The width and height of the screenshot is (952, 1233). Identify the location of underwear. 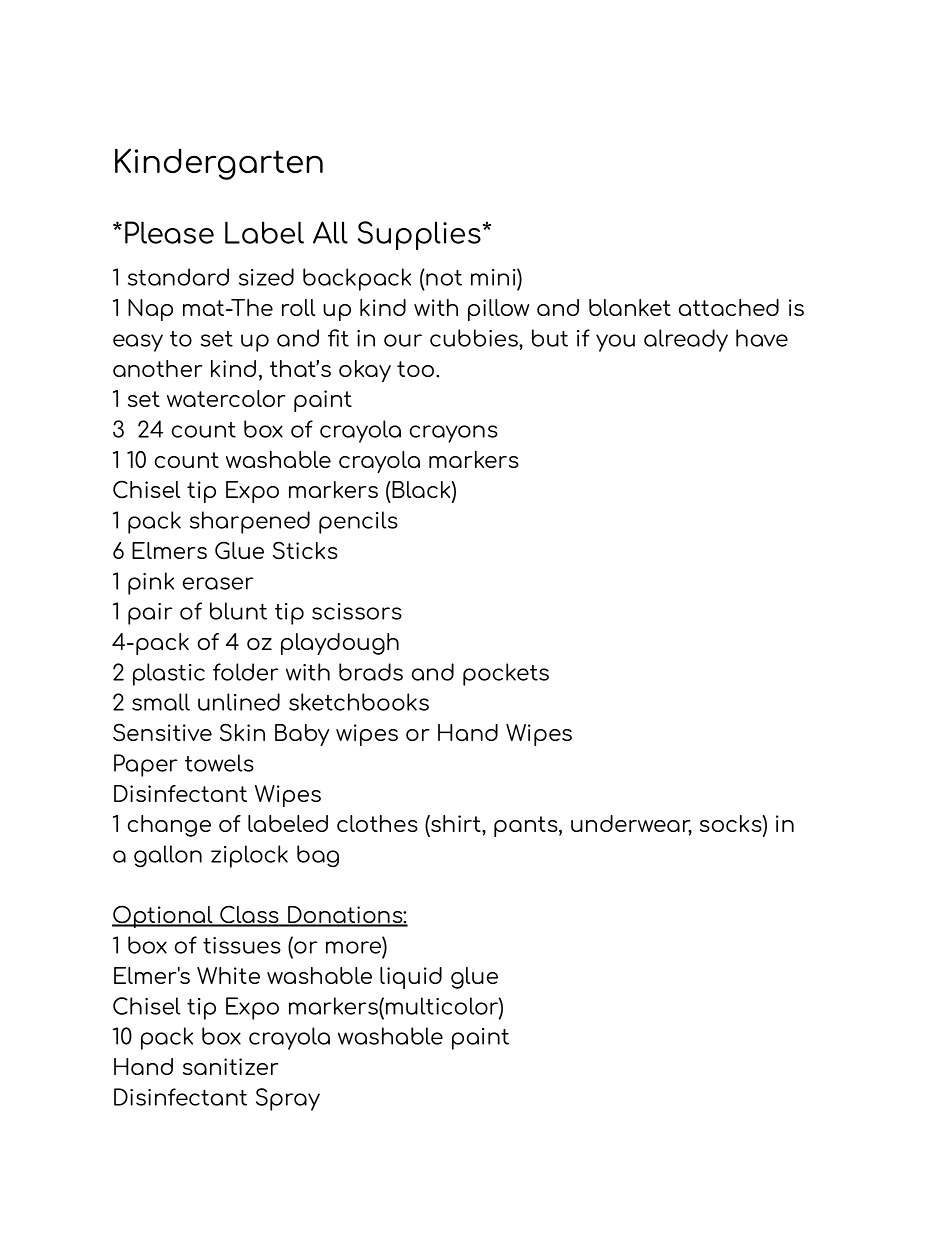
(631, 825).
